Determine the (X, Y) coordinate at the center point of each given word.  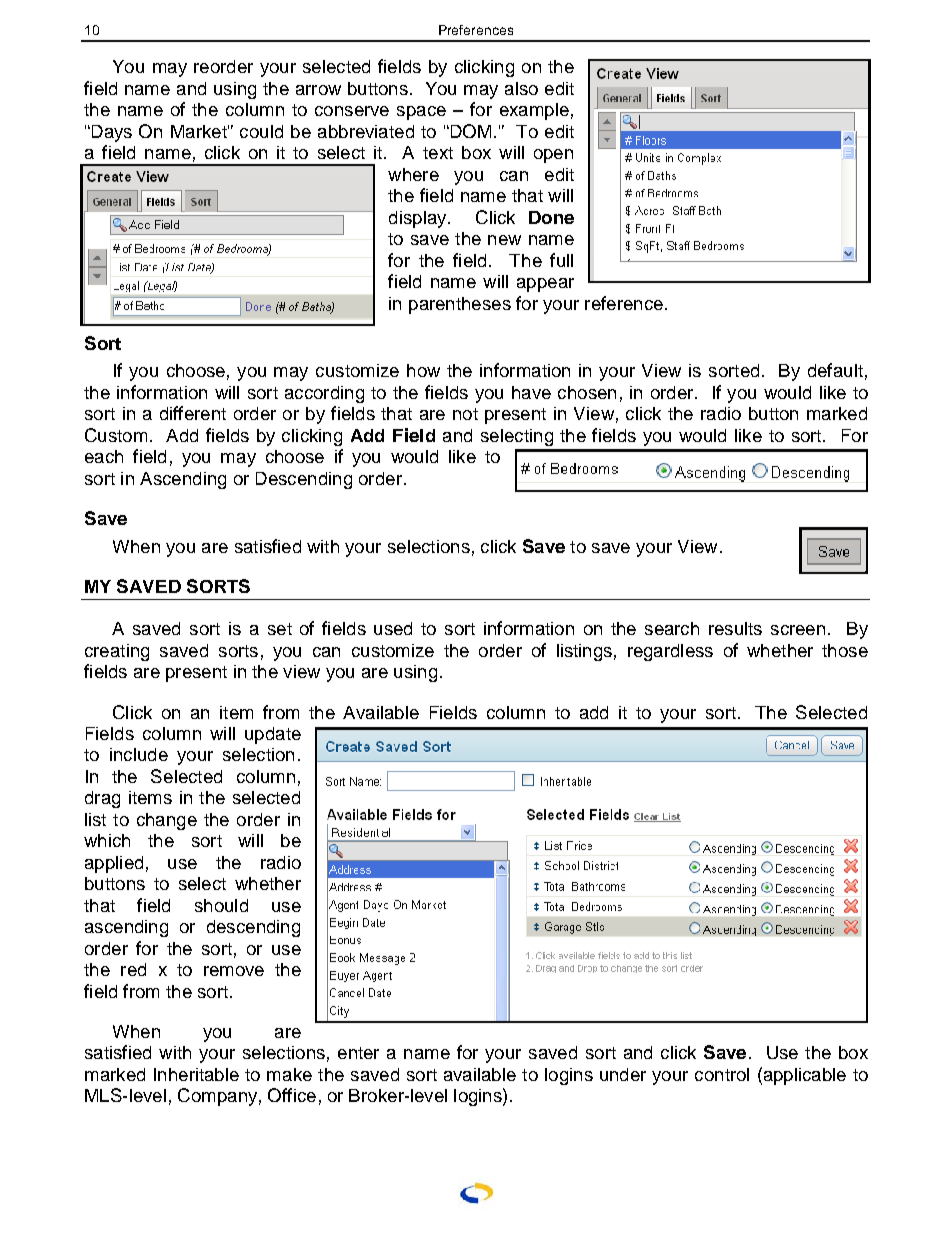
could (261, 131)
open (553, 156)
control (722, 1074)
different (193, 413)
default (835, 370)
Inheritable (196, 1074)
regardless (670, 652)
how (423, 370)
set (280, 629)
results (735, 628)
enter (358, 1053)
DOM (469, 131)
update (273, 735)
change (167, 821)
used (393, 628)
